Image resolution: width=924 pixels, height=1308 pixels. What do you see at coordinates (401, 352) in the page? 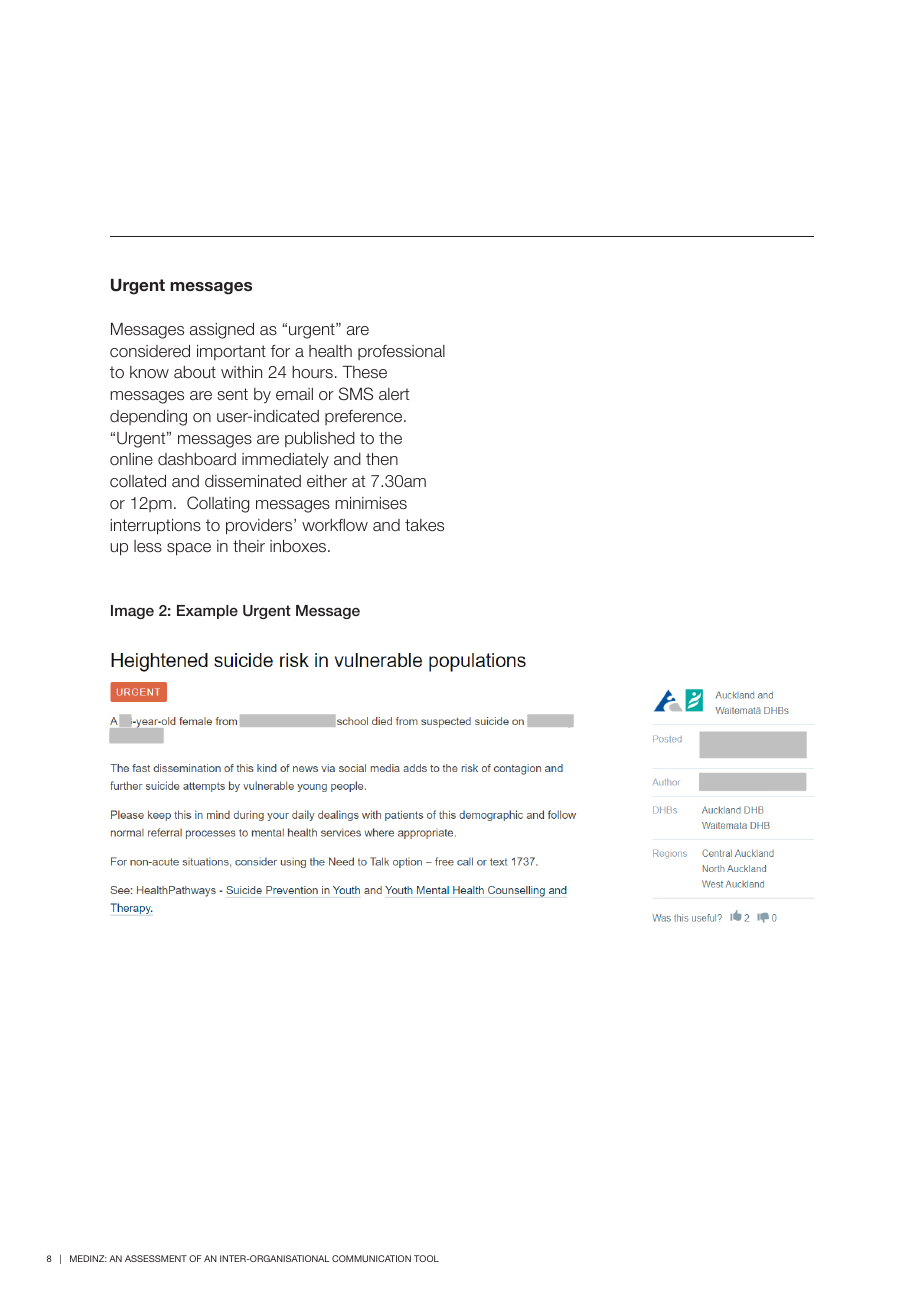
I see `professional` at bounding box center [401, 352].
